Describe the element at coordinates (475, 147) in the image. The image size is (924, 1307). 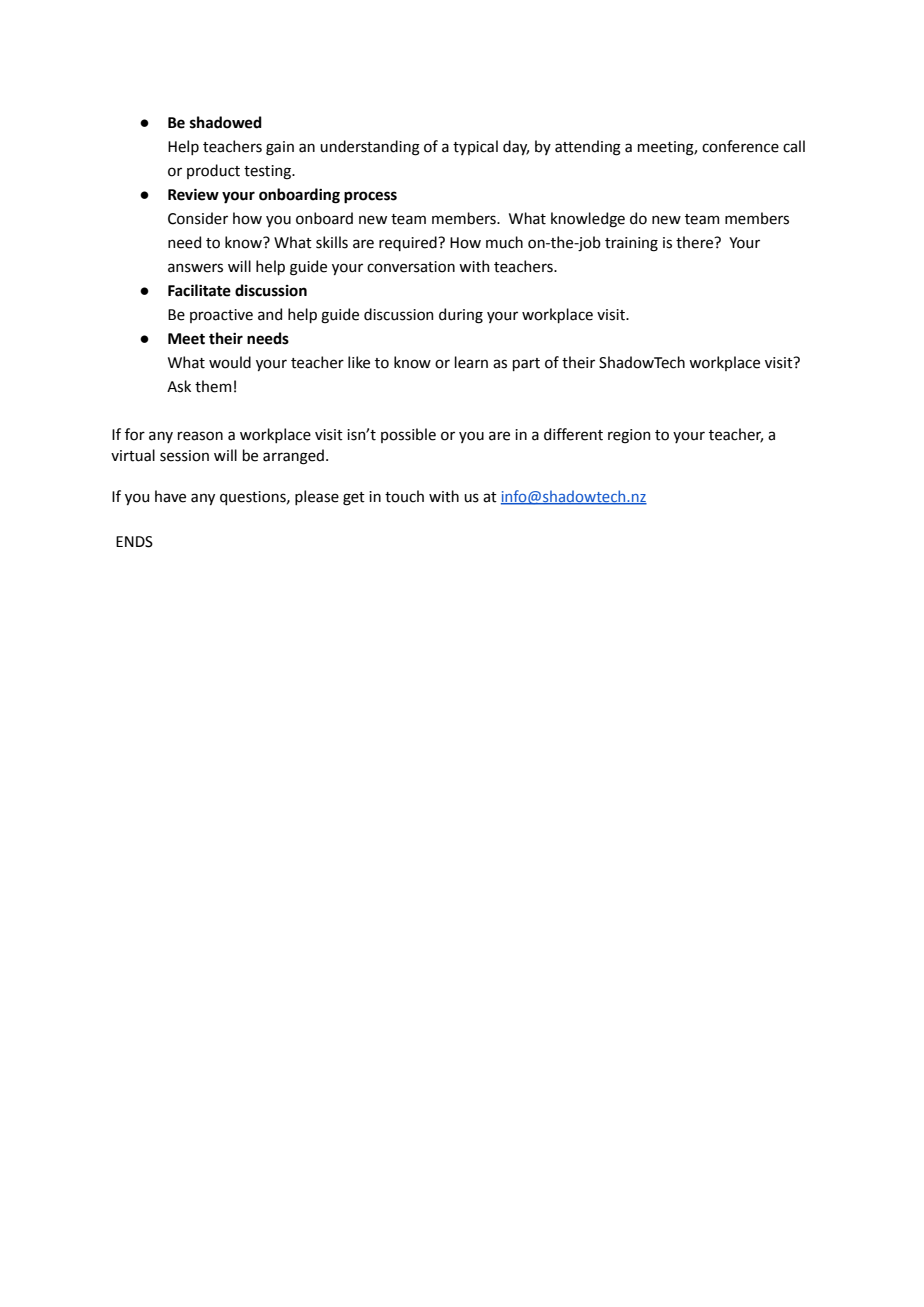
I see `typical` at that location.
